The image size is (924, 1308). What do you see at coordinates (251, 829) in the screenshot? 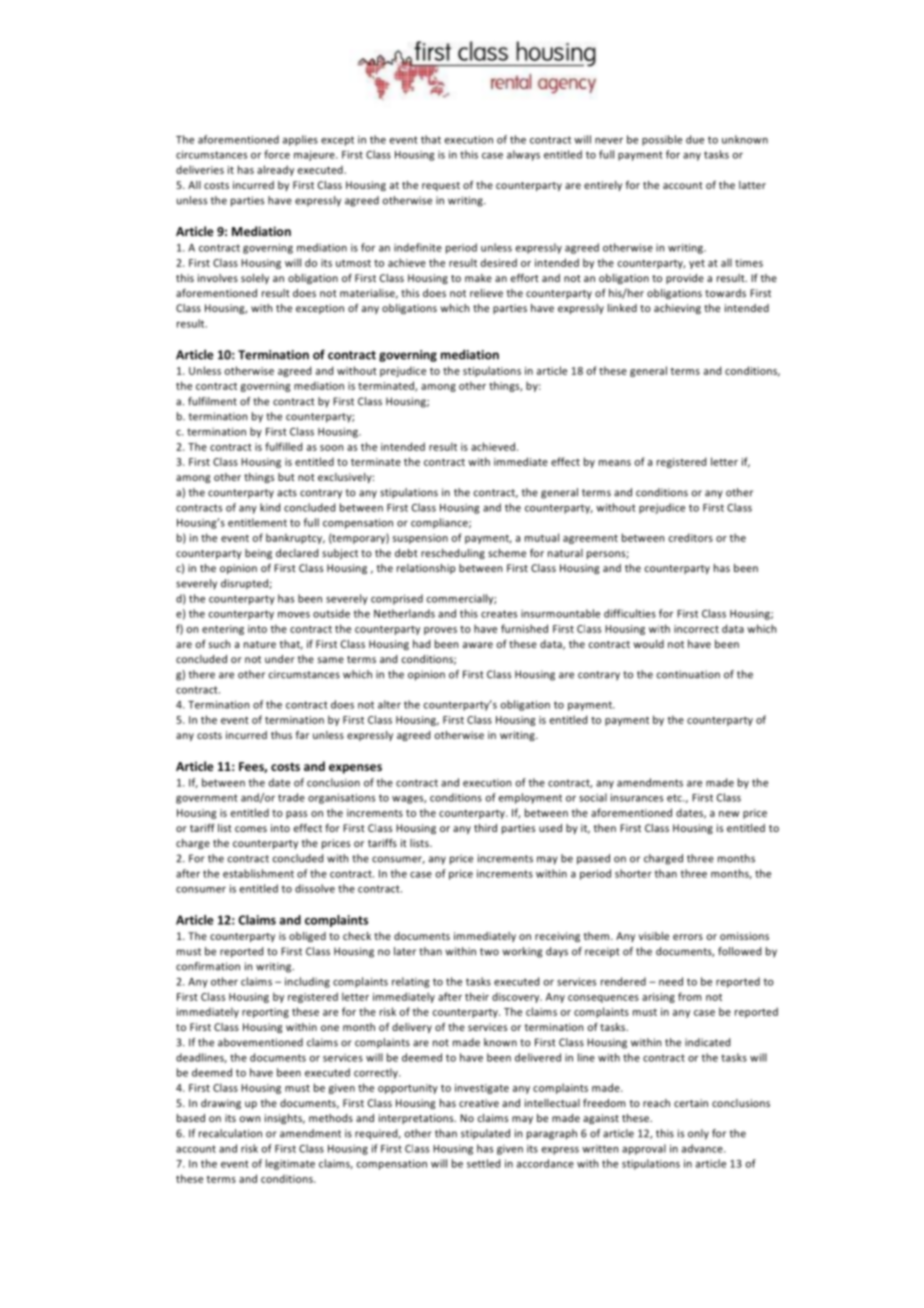
I see `comes` at bounding box center [251, 829].
